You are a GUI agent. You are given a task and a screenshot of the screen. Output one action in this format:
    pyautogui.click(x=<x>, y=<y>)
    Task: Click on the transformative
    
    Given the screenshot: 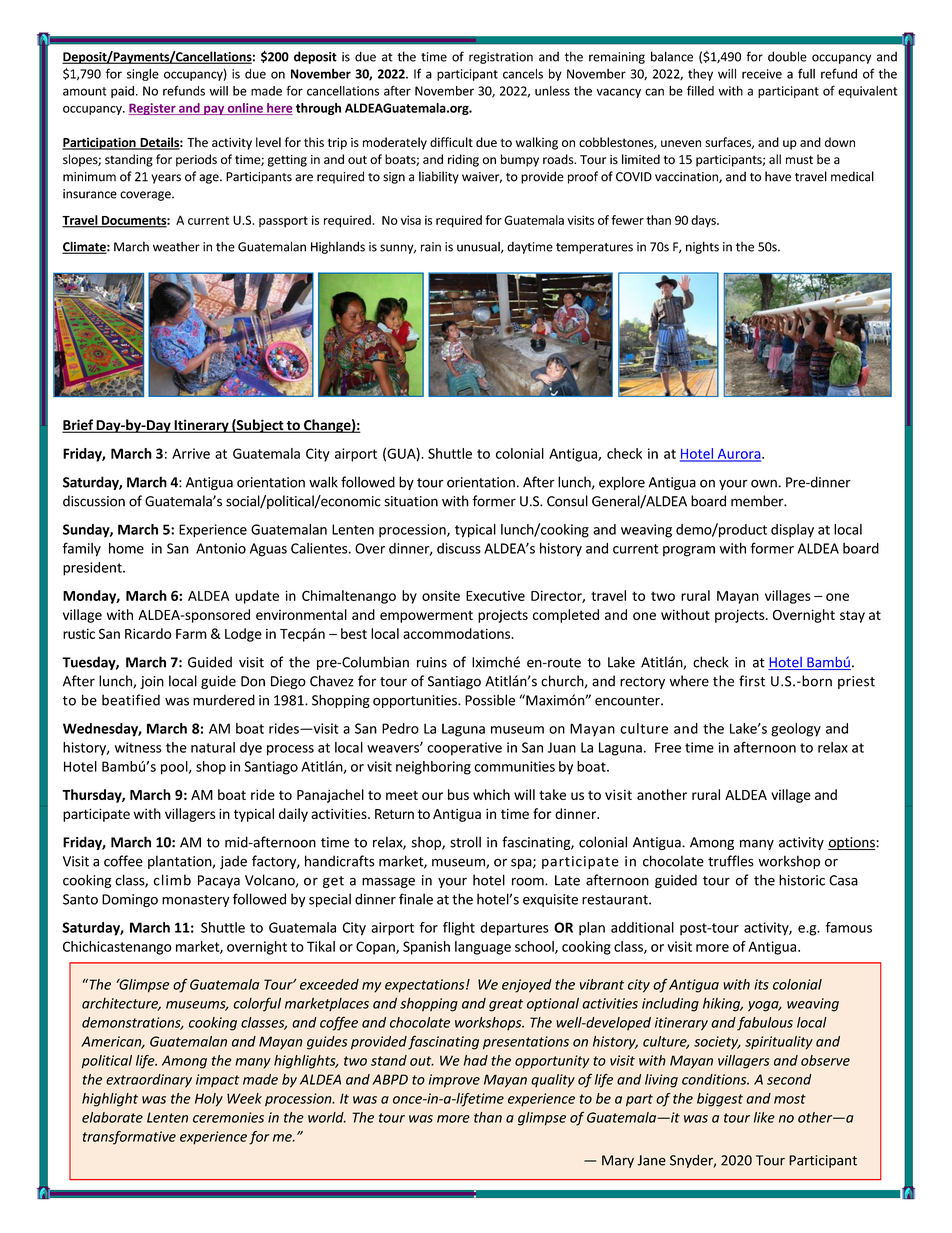 What is the action you would take?
    pyautogui.click(x=129, y=1138)
